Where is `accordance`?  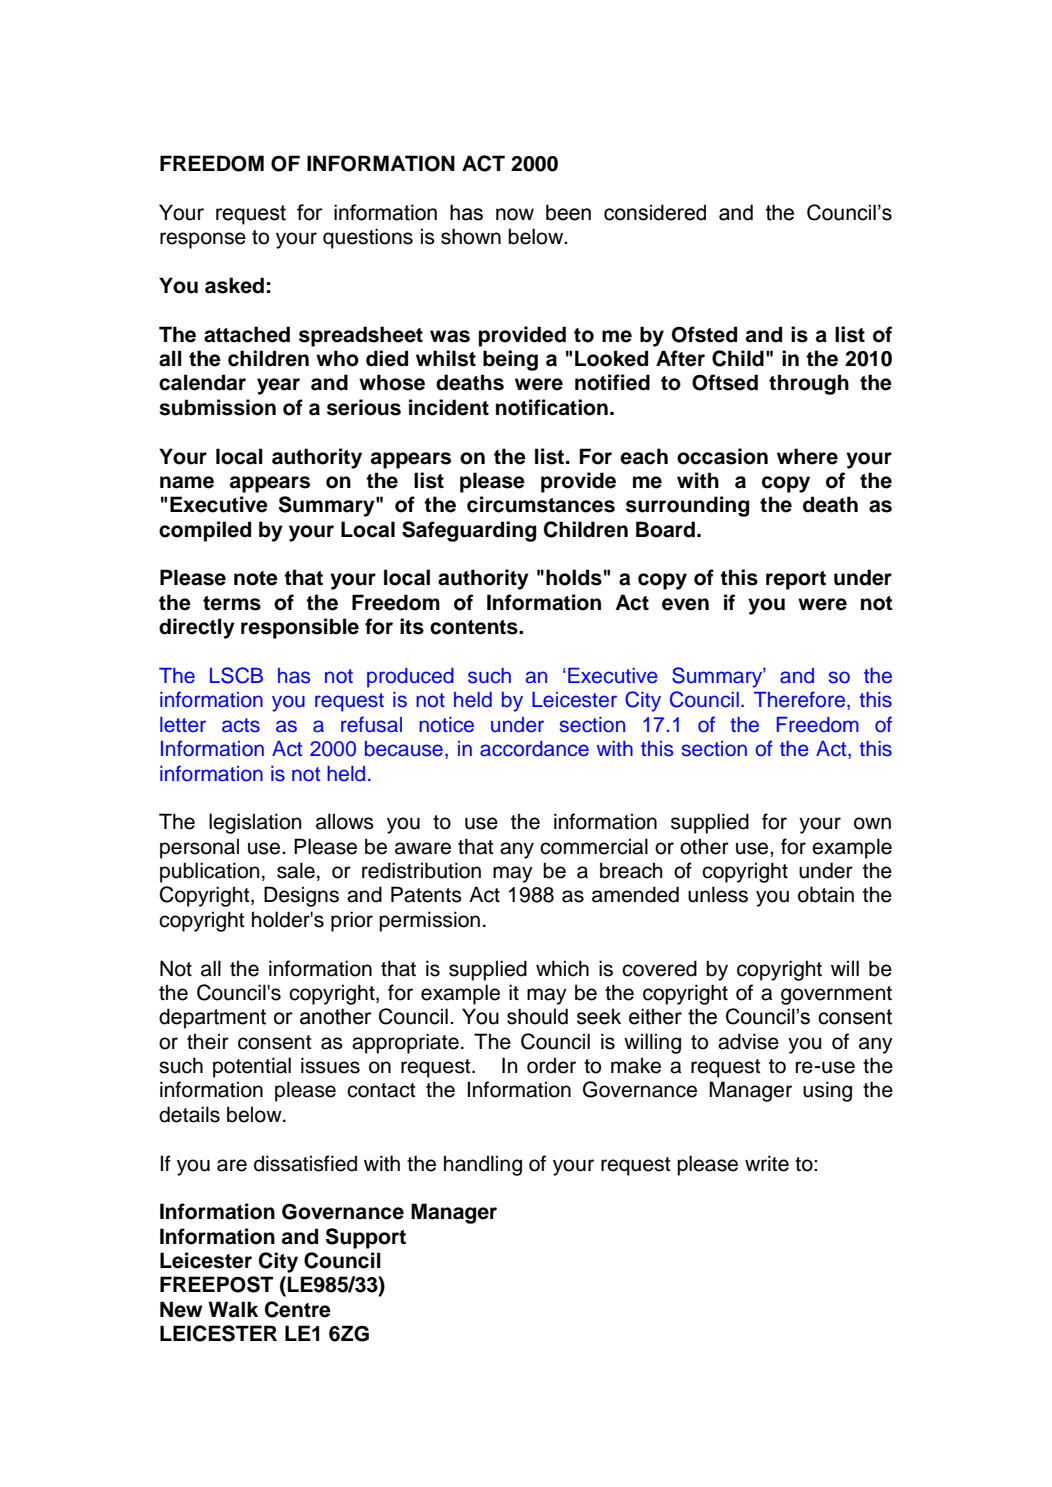
accordance is located at coordinates (534, 749).
